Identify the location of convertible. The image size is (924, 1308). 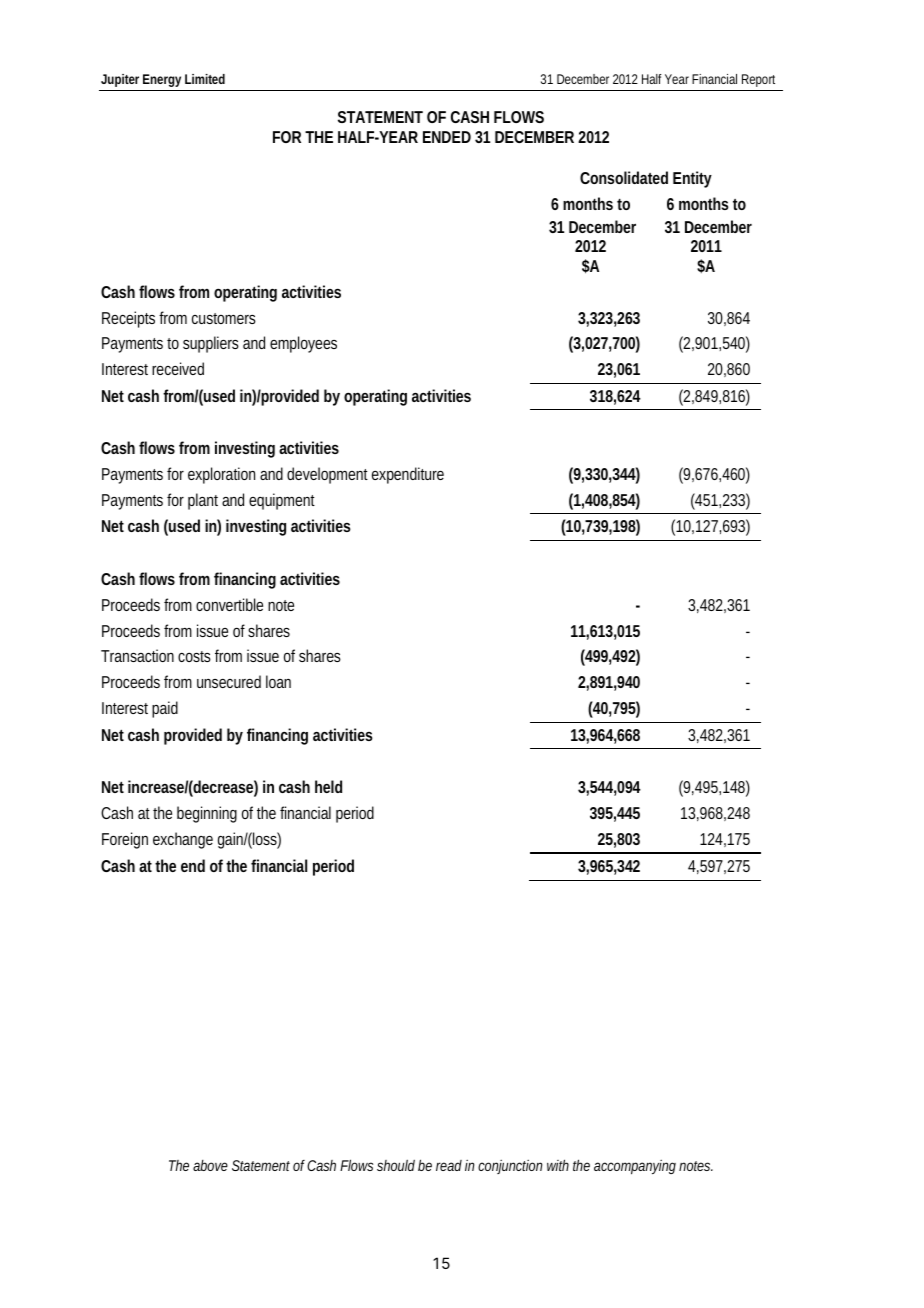
(229, 604).
